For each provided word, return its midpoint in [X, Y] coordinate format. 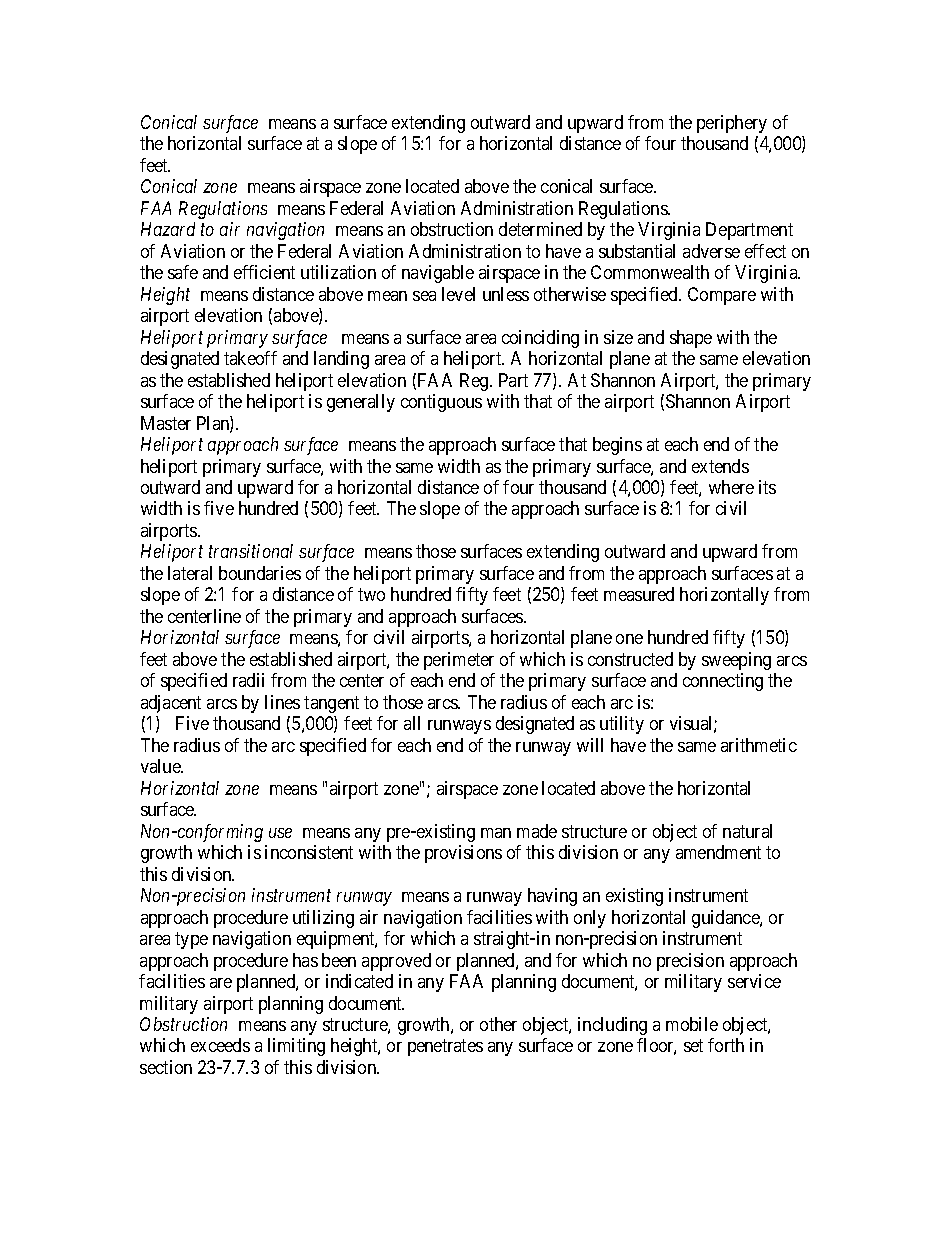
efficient [264, 272]
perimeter [459, 661]
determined [540, 229]
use [280, 833]
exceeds [220, 1045]
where [731, 487]
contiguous [441, 403]
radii [248, 680]
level [458, 294]
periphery [732, 124]
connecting [723, 682]
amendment [718, 852]
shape [691, 339]
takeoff [250, 358]
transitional [251, 551]
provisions [463, 854]
